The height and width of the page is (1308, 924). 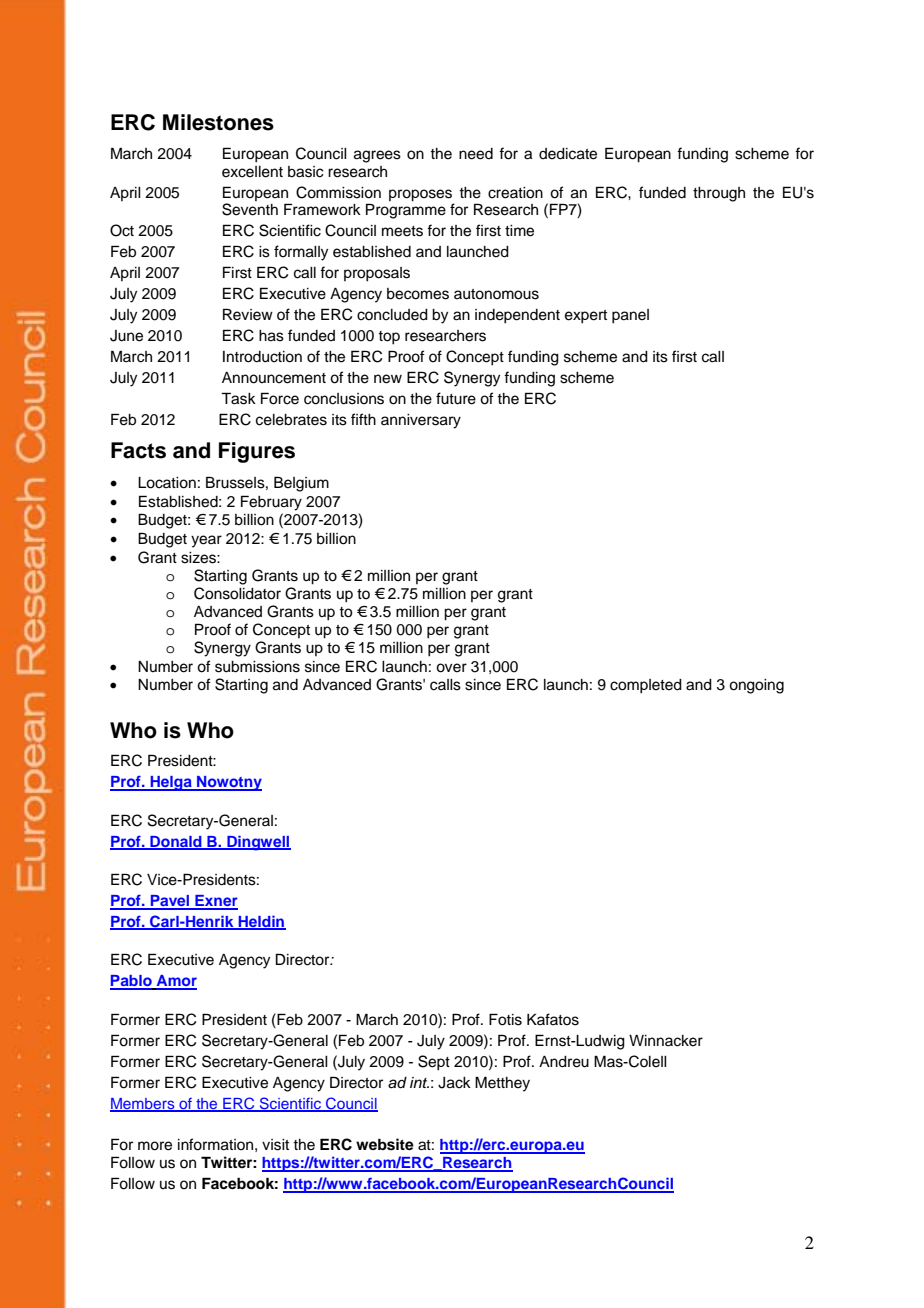 What do you see at coordinates (719, 194) in the page?
I see `through` at bounding box center [719, 194].
